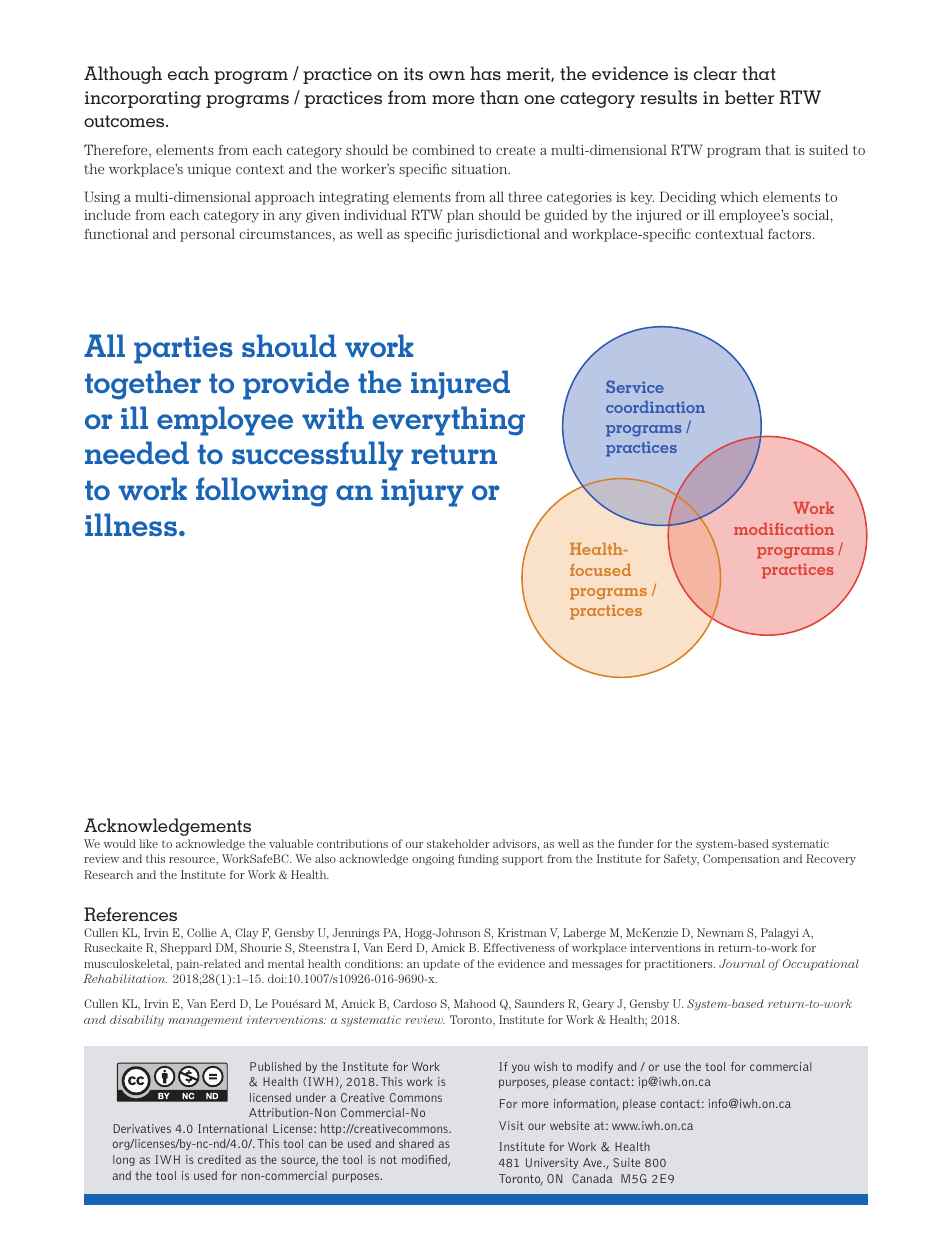  What do you see at coordinates (219, 1159) in the screenshot?
I see `credited` at bounding box center [219, 1159].
